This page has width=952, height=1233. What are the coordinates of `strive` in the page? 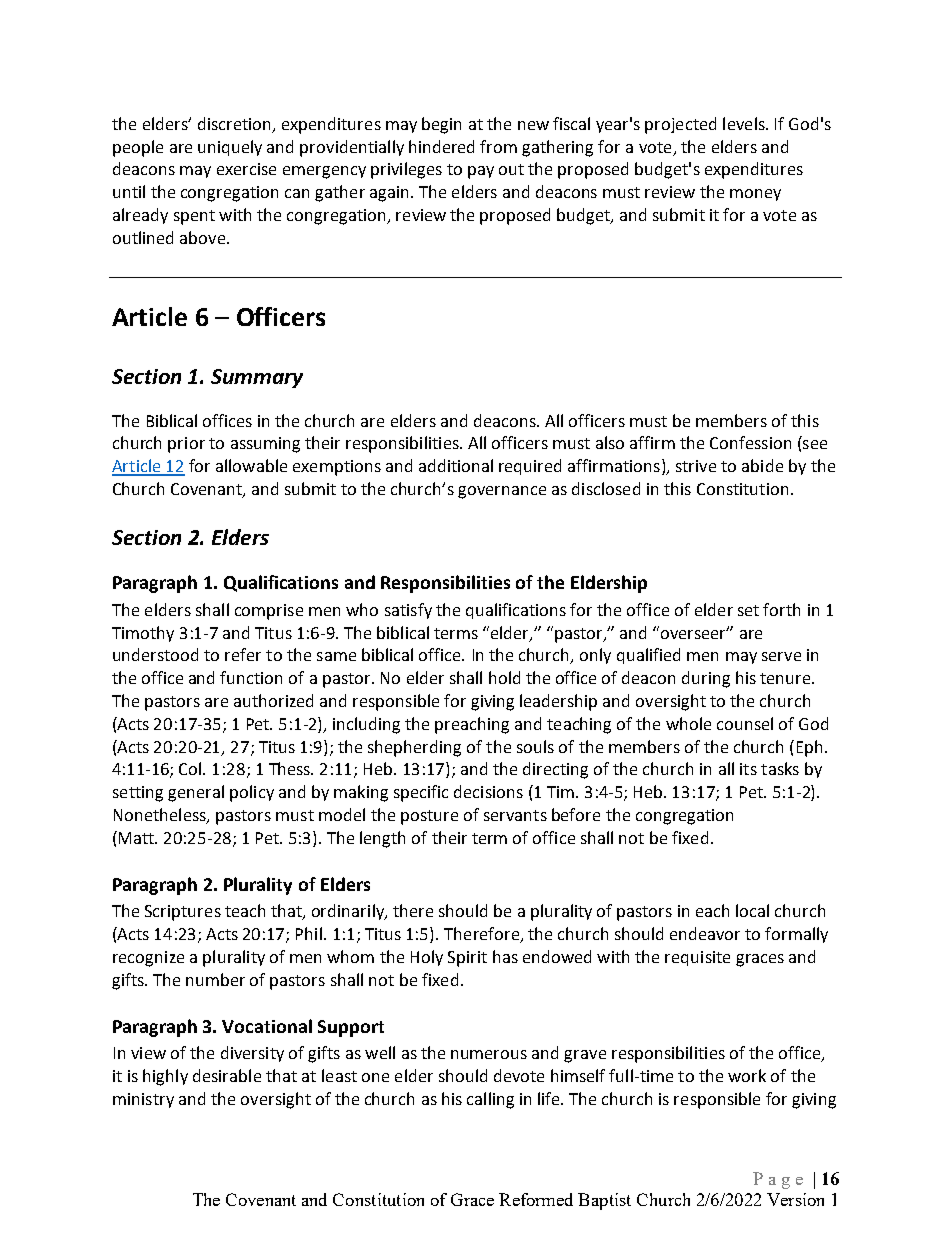 It's located at (696, 466).
